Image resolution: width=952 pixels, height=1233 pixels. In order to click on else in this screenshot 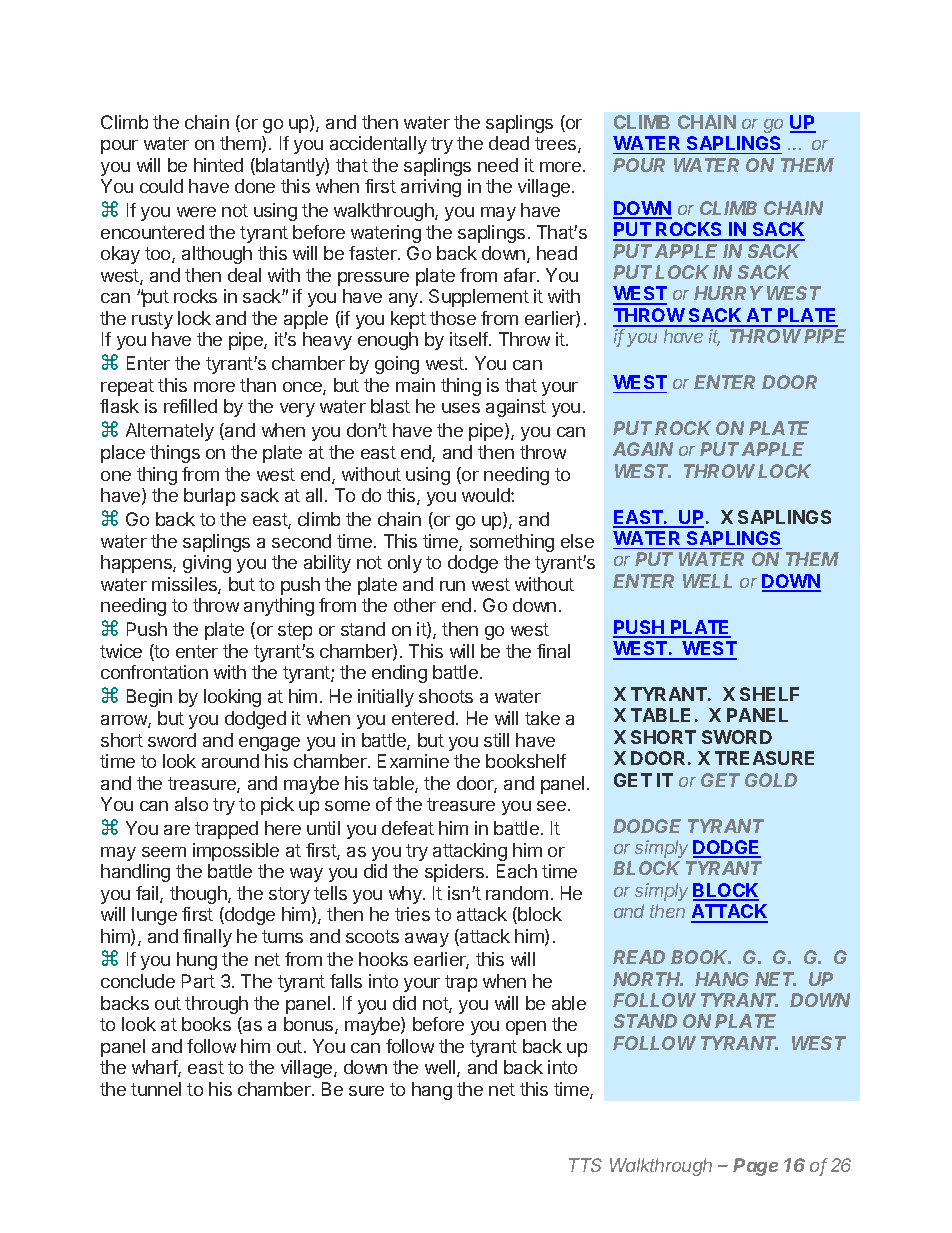, I will do `click(577, 541)`.
